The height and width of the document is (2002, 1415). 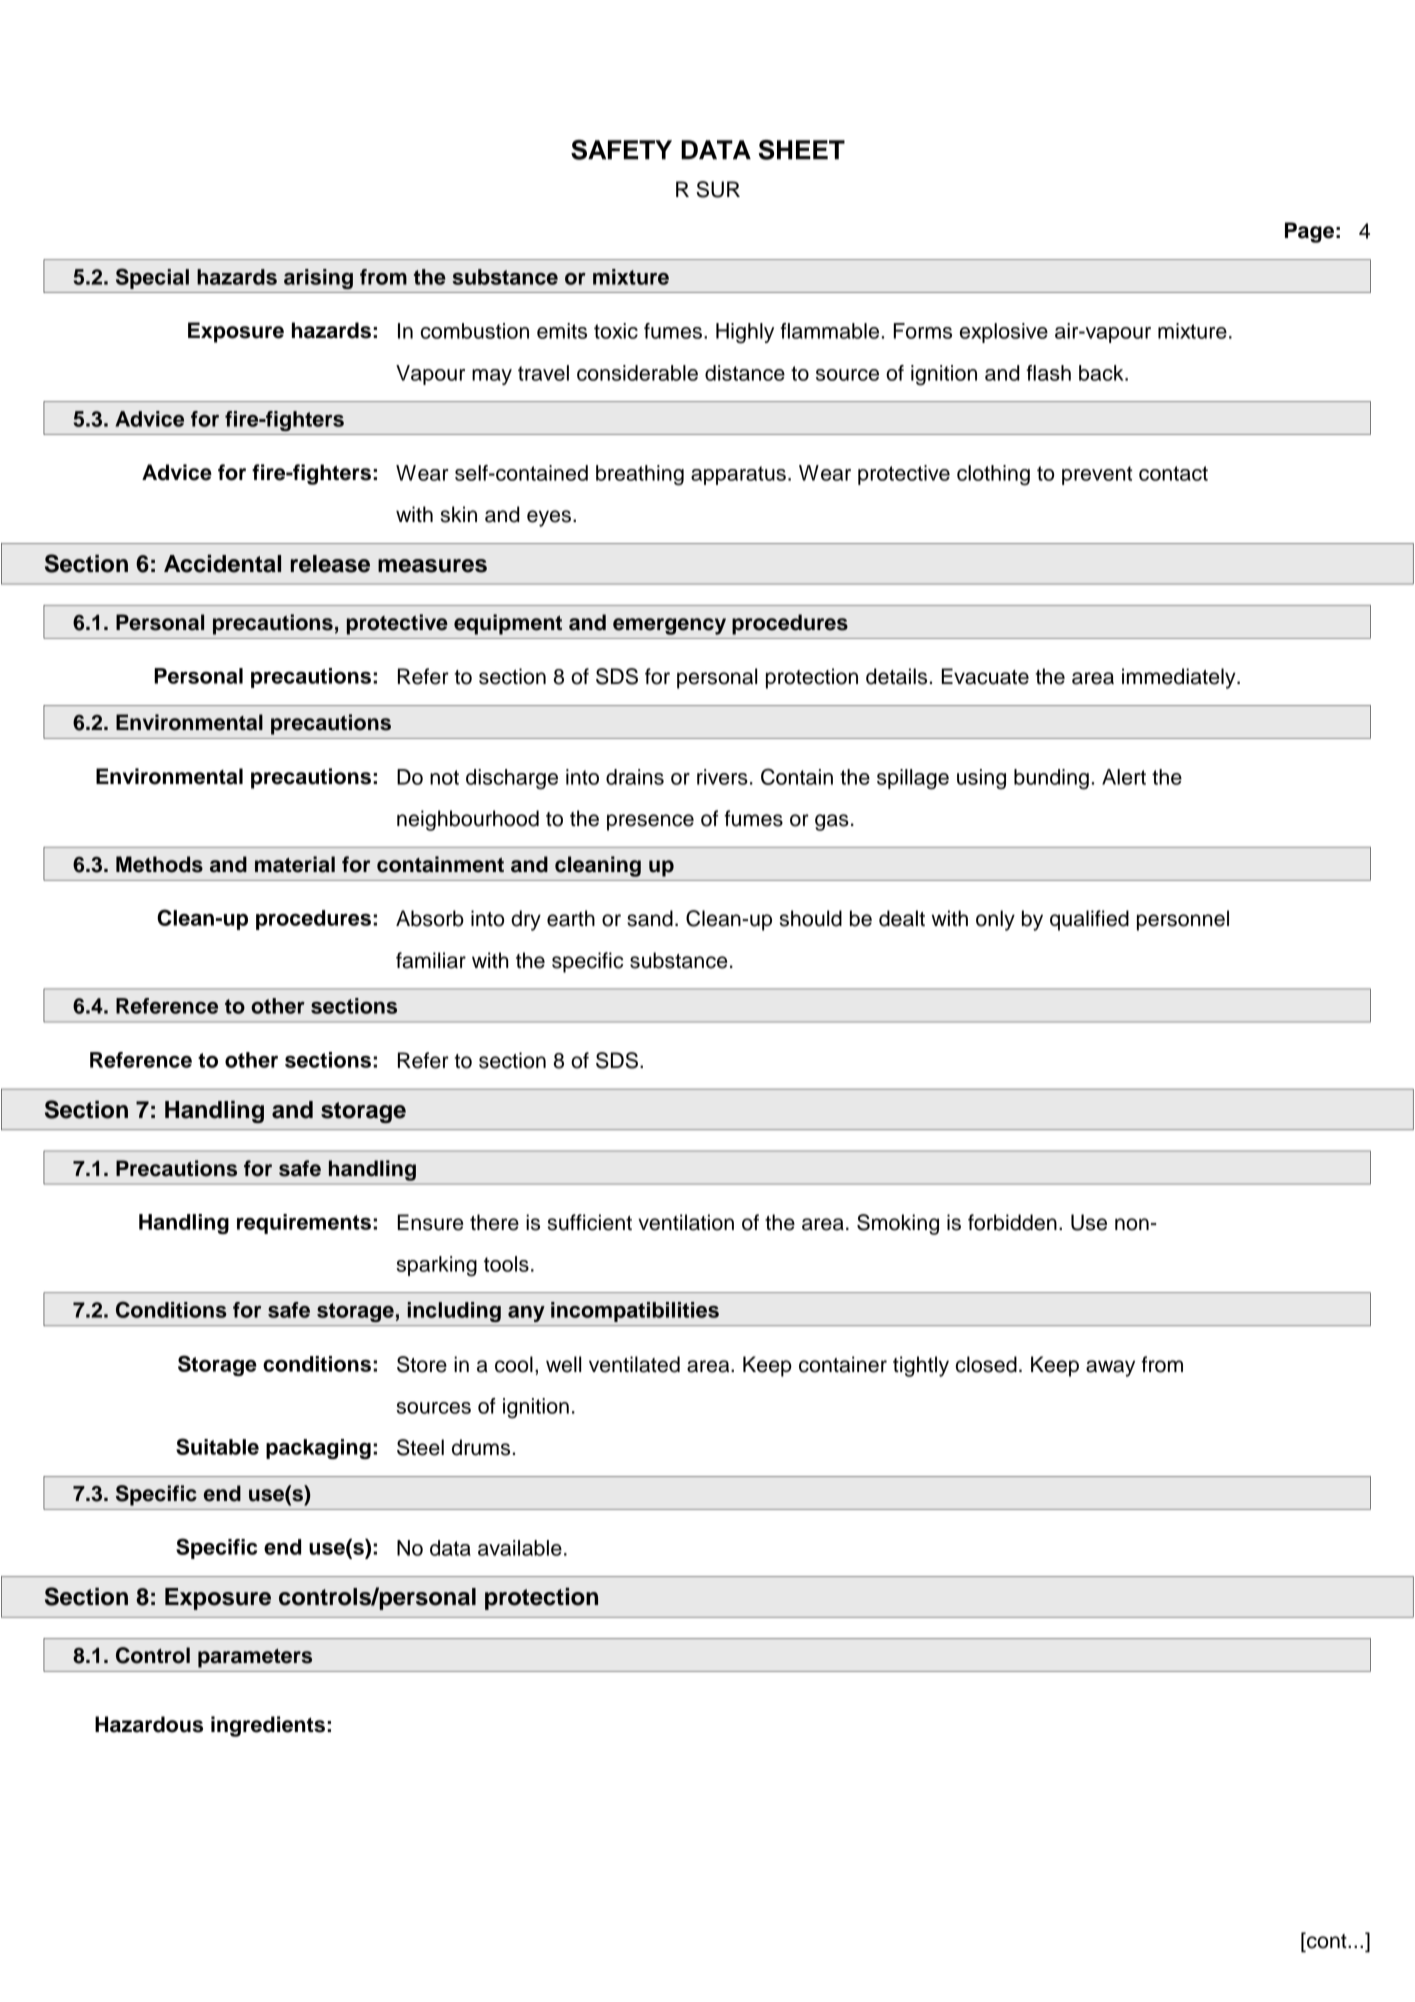 I want to click on arising, so click(x=318, y=279).
